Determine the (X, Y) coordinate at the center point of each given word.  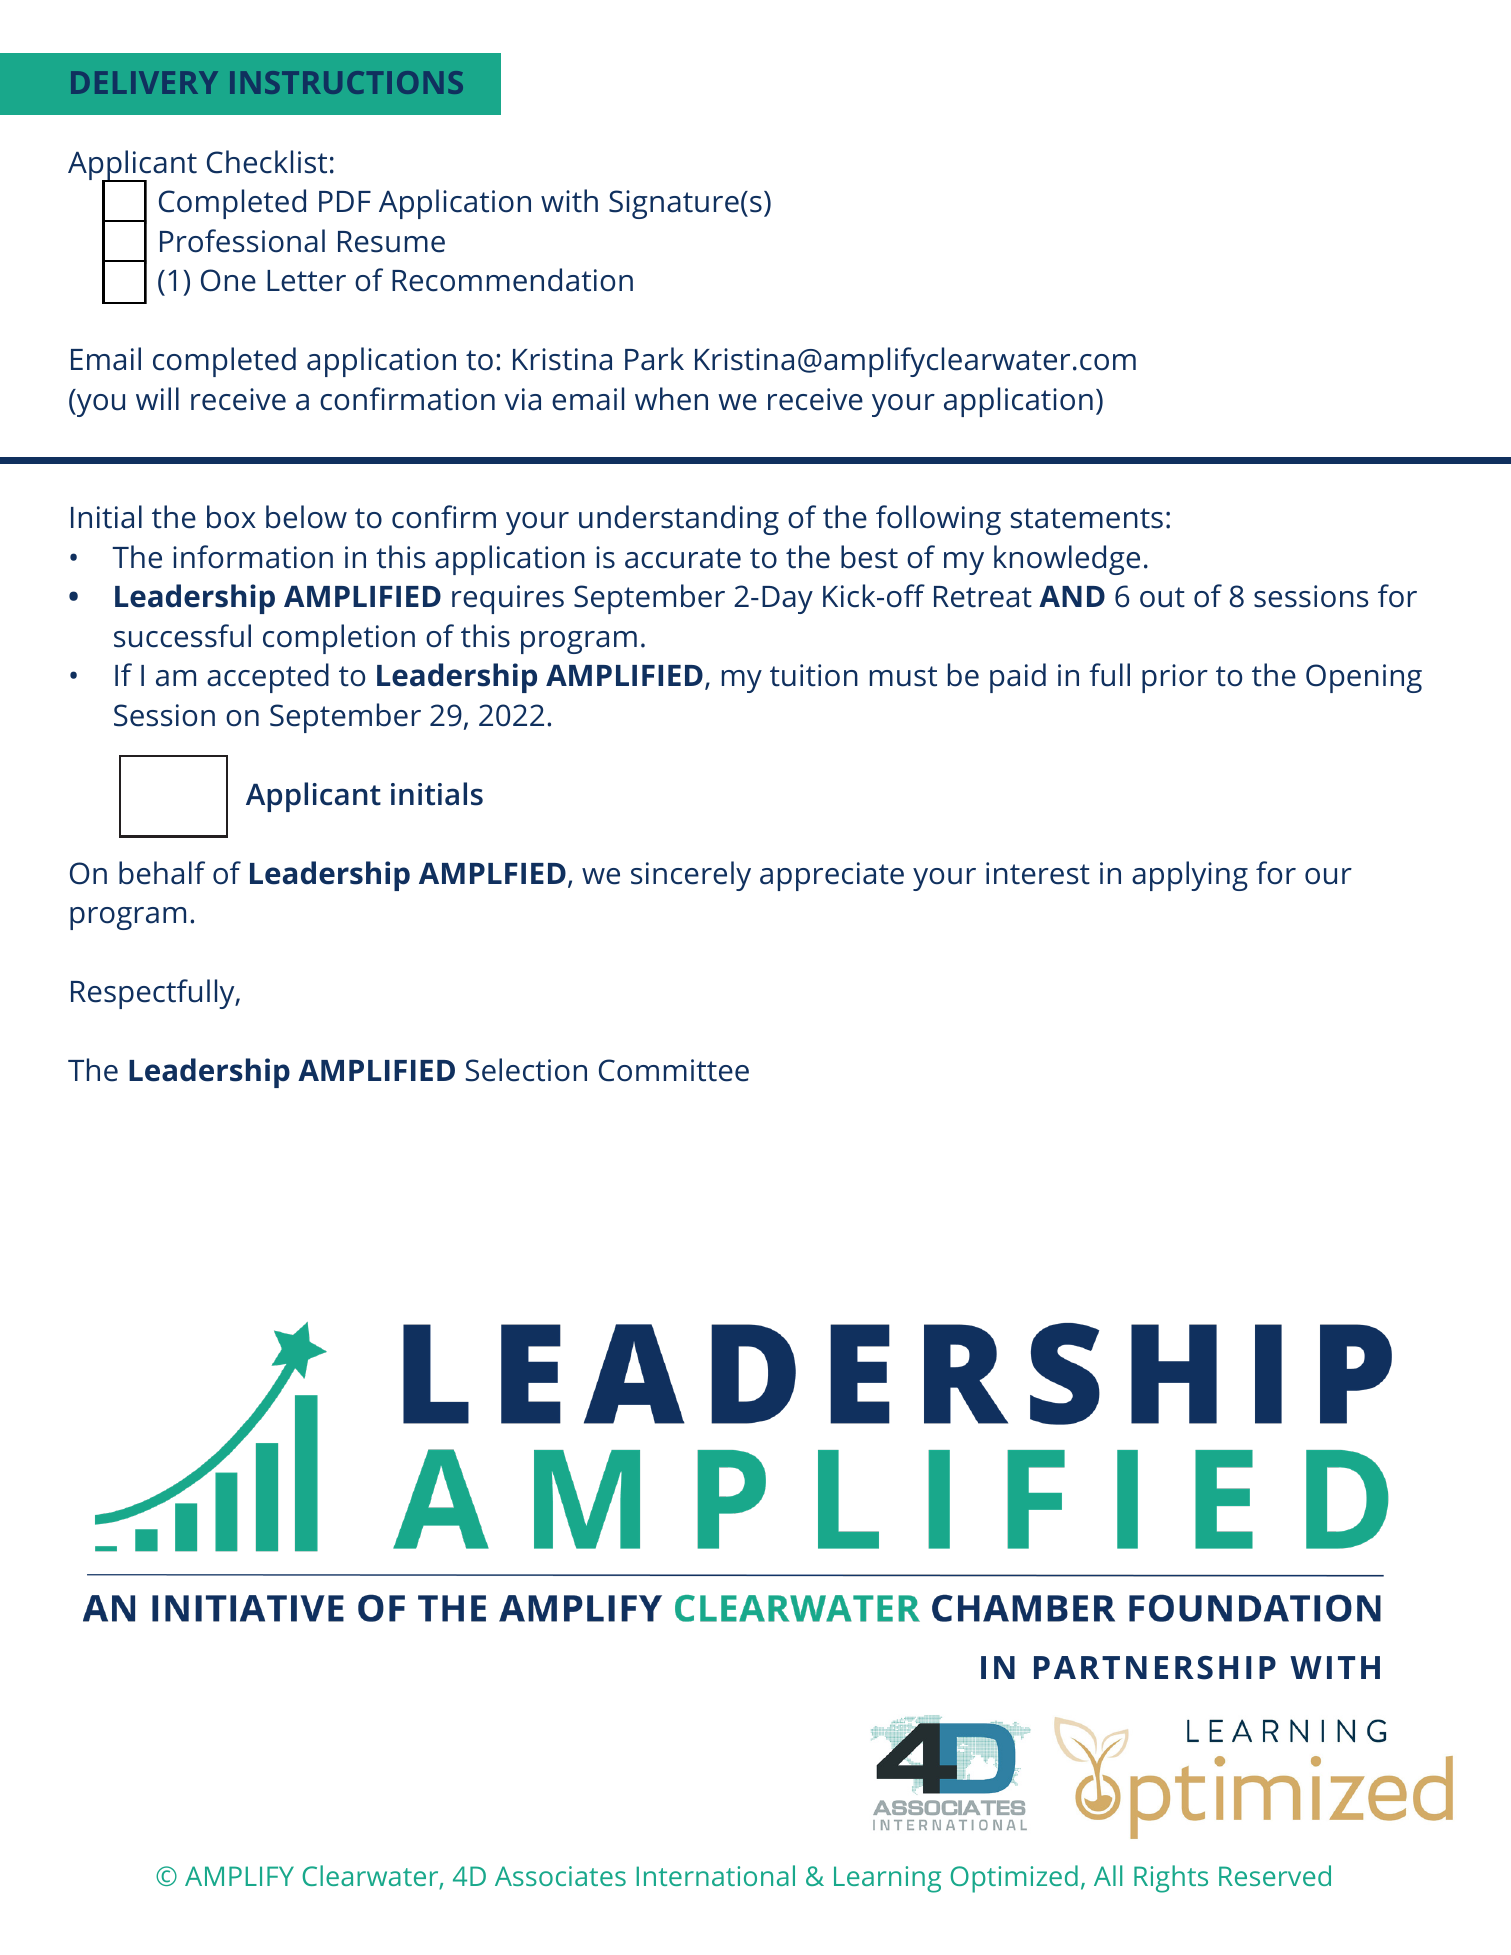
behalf (162, 873)
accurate (683, 558)
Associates (560, 1876)
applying (1190, 876)
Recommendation (512, 280)
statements (1087, 518)
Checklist (267, 162)
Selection (526, 1070)
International (716, 1875)
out (1162, 597)
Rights (1171, 1879)
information (253, 557)
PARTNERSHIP (1155, 1668)
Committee (674, 1070)
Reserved (1275, 1875)
